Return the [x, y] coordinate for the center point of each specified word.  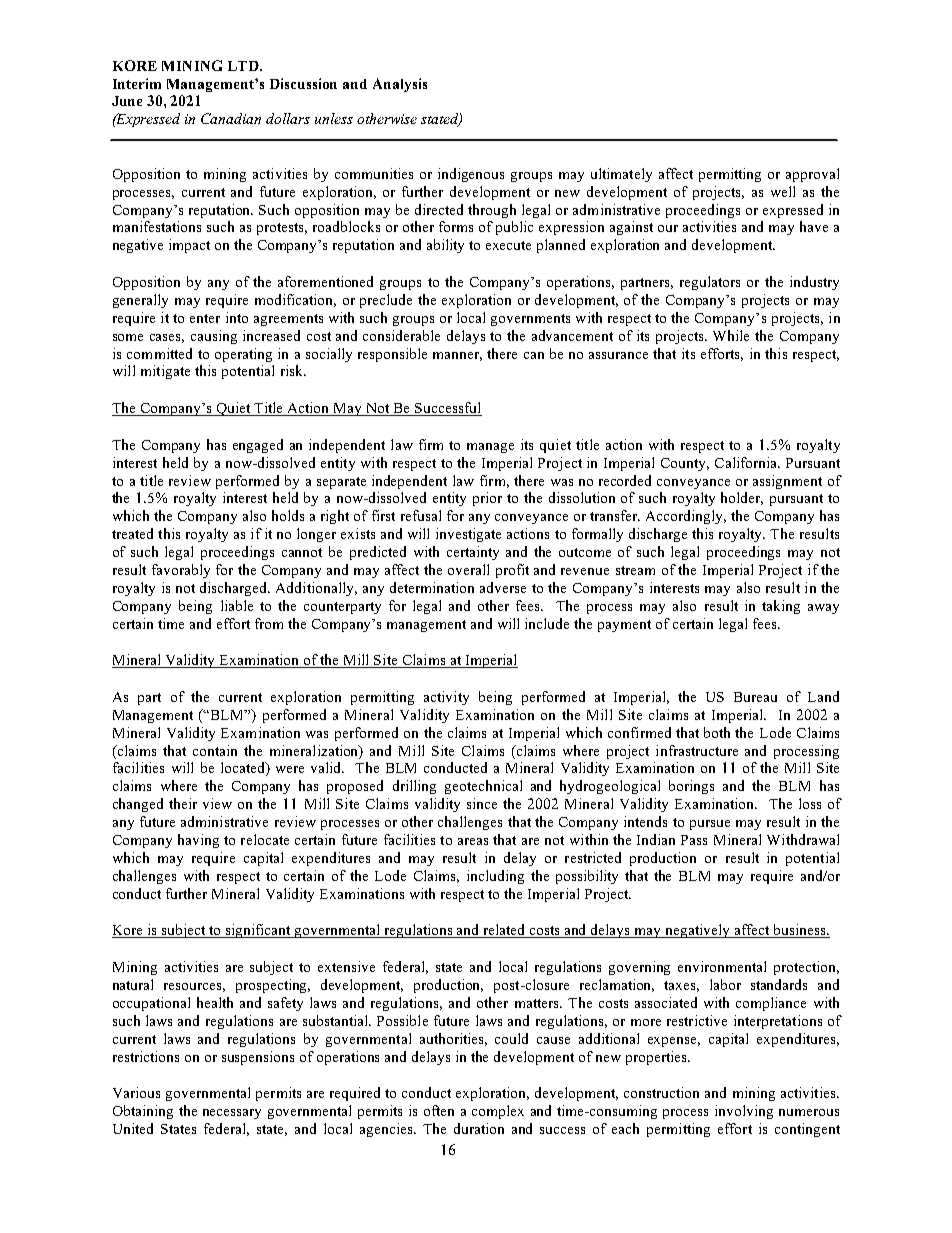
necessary [232, 1114]
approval [812, 175]
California [747, 462]
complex [498, 1112]
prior [487, 499]
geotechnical [483, 787]
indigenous [471, 175]
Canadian [231, 118]
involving [744, 1112]
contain [215, 750]
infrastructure [697, 750]
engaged [258, 446]
